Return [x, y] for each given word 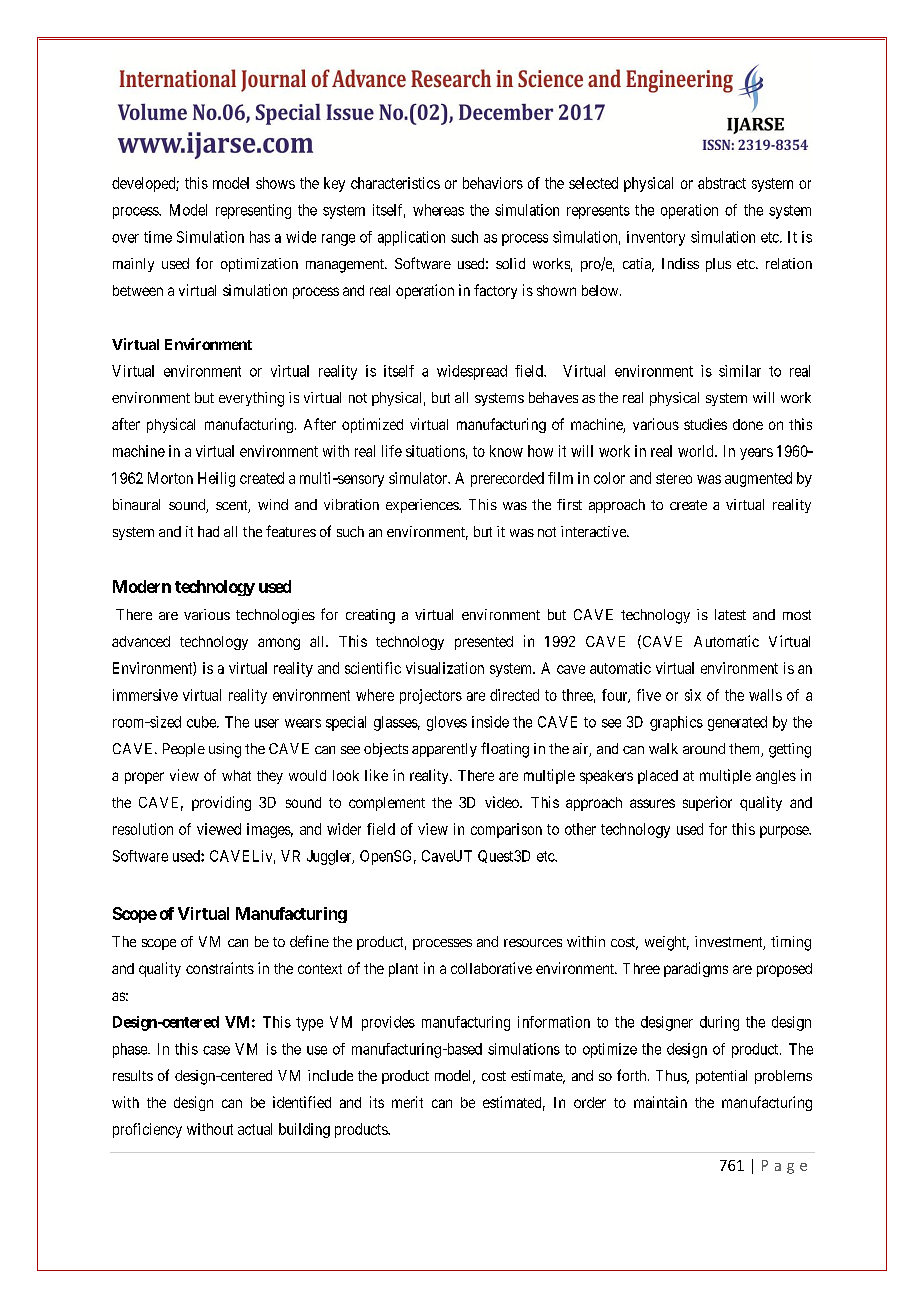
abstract [722, 183]
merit [407, 1102]
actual [255, 1129]
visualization [445, 668]
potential [721, 1077]
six [693, 695]
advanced [141, 641]
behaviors [493, 183]
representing [253, 211]
